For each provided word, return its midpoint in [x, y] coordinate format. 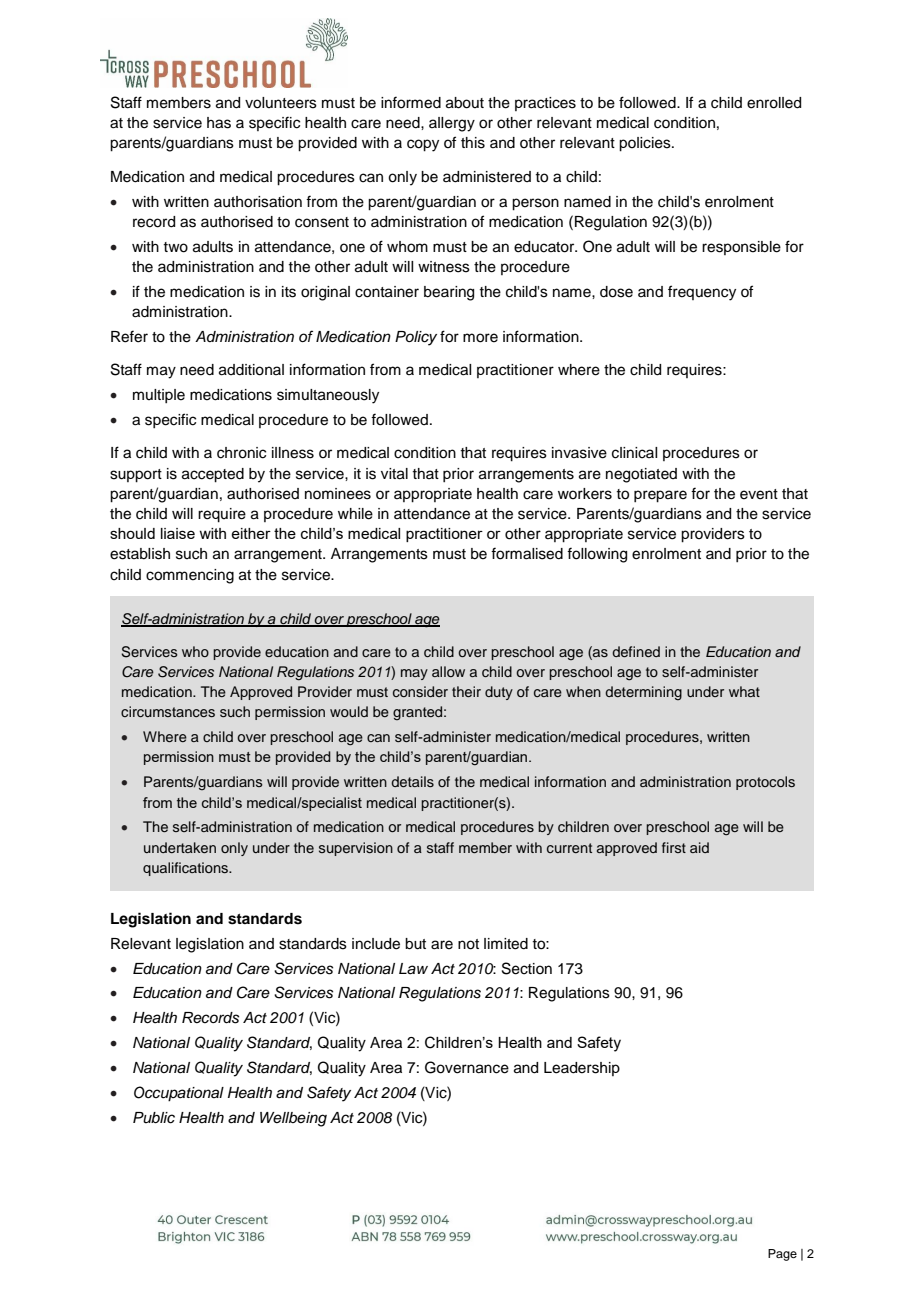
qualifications [187, 869]
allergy [452, 124]
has [219, 123]
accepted [213, 475]
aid [699, 847]
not [468, 944]
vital [394, 474]
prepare [660, 496]
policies [646, 144]
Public [154, 1118]
